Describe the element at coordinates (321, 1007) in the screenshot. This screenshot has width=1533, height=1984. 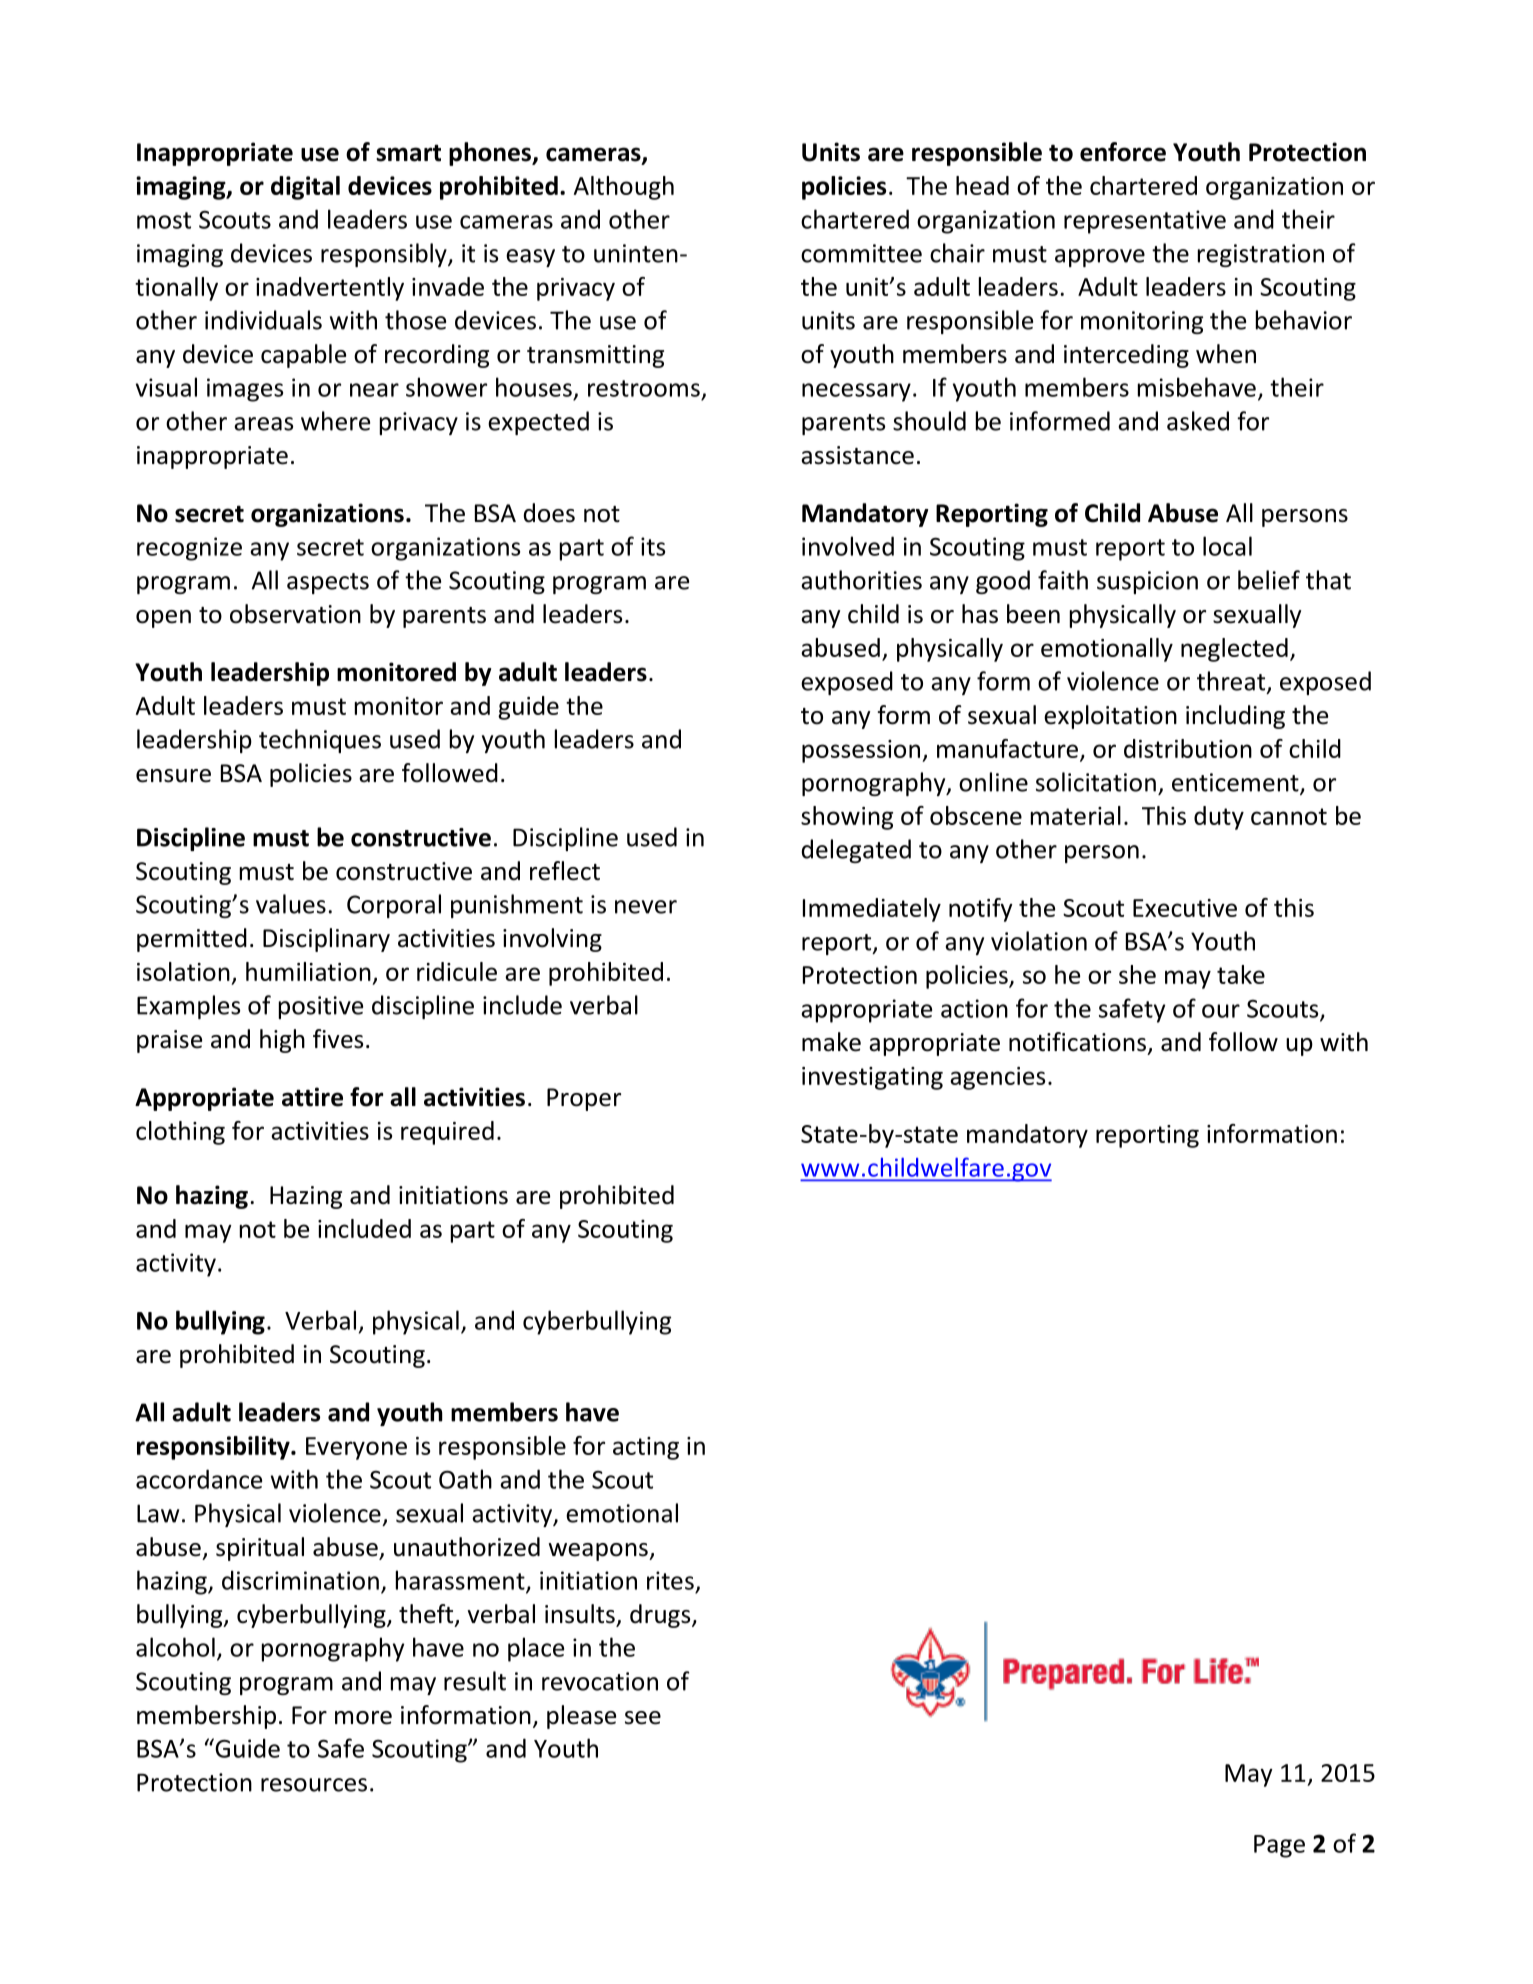
I see `positive` at that location.
